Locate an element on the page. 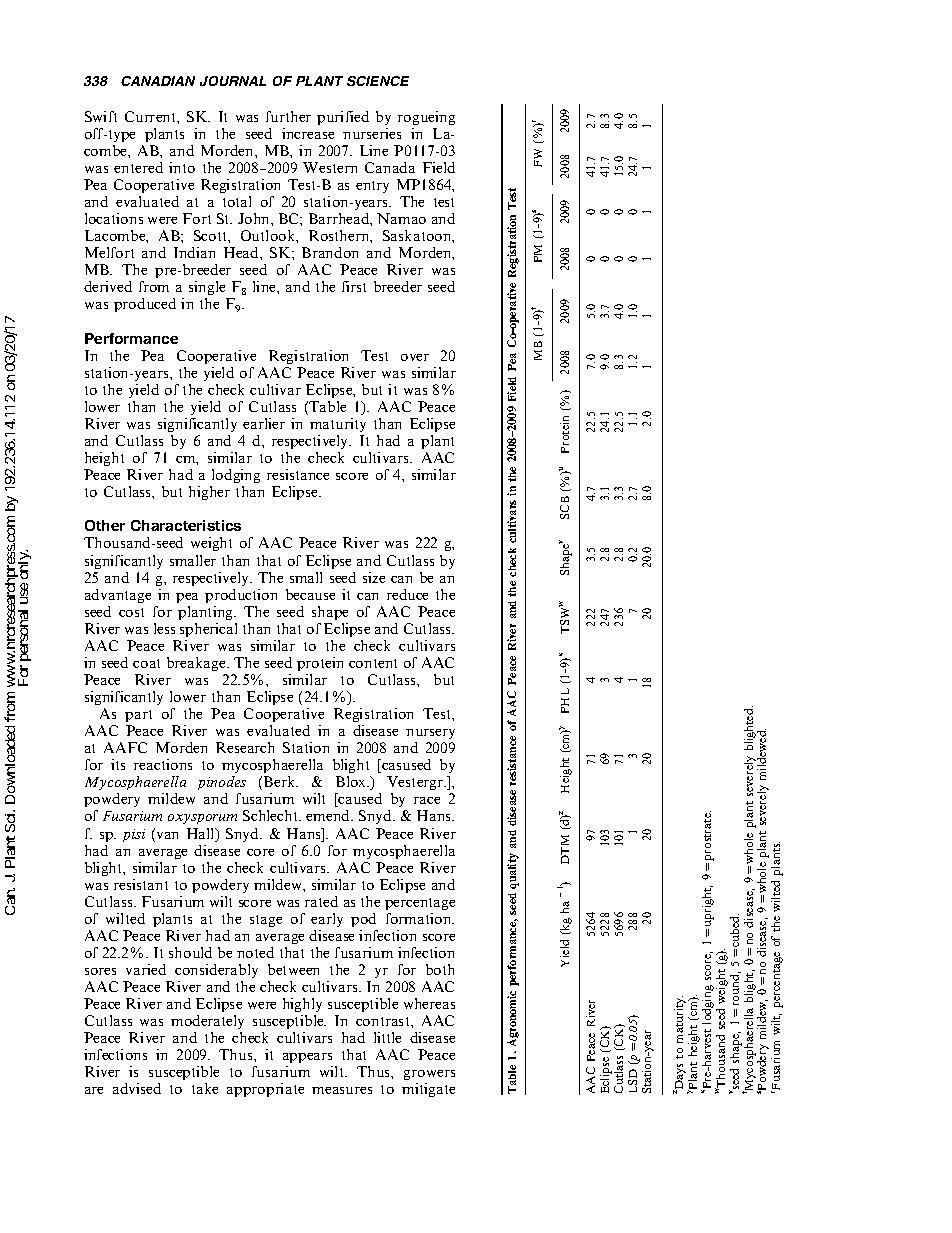 The height and width of the document is (1233, 952). further is located at coordinates (288, 116).
